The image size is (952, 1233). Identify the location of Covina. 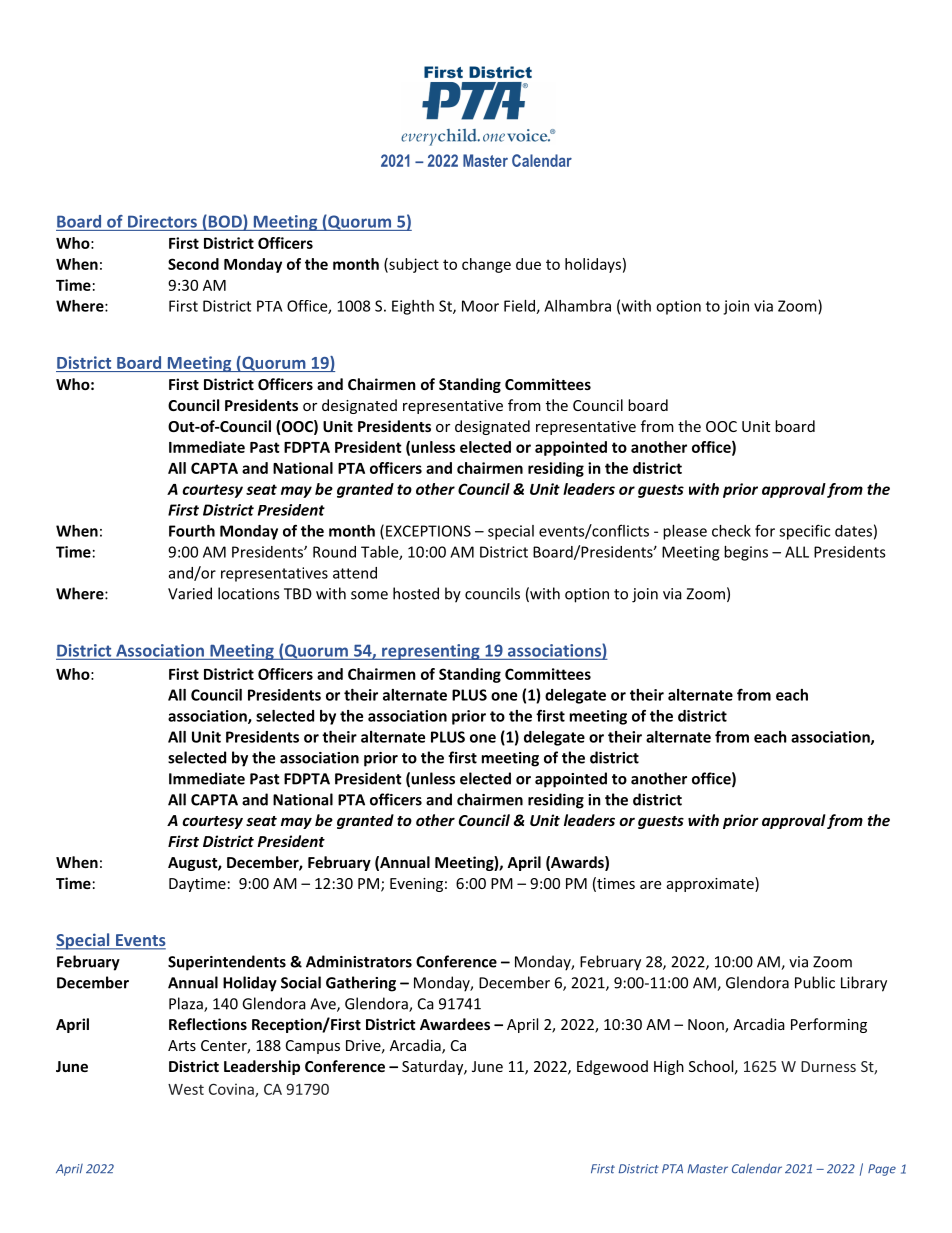
(232, 1090).
